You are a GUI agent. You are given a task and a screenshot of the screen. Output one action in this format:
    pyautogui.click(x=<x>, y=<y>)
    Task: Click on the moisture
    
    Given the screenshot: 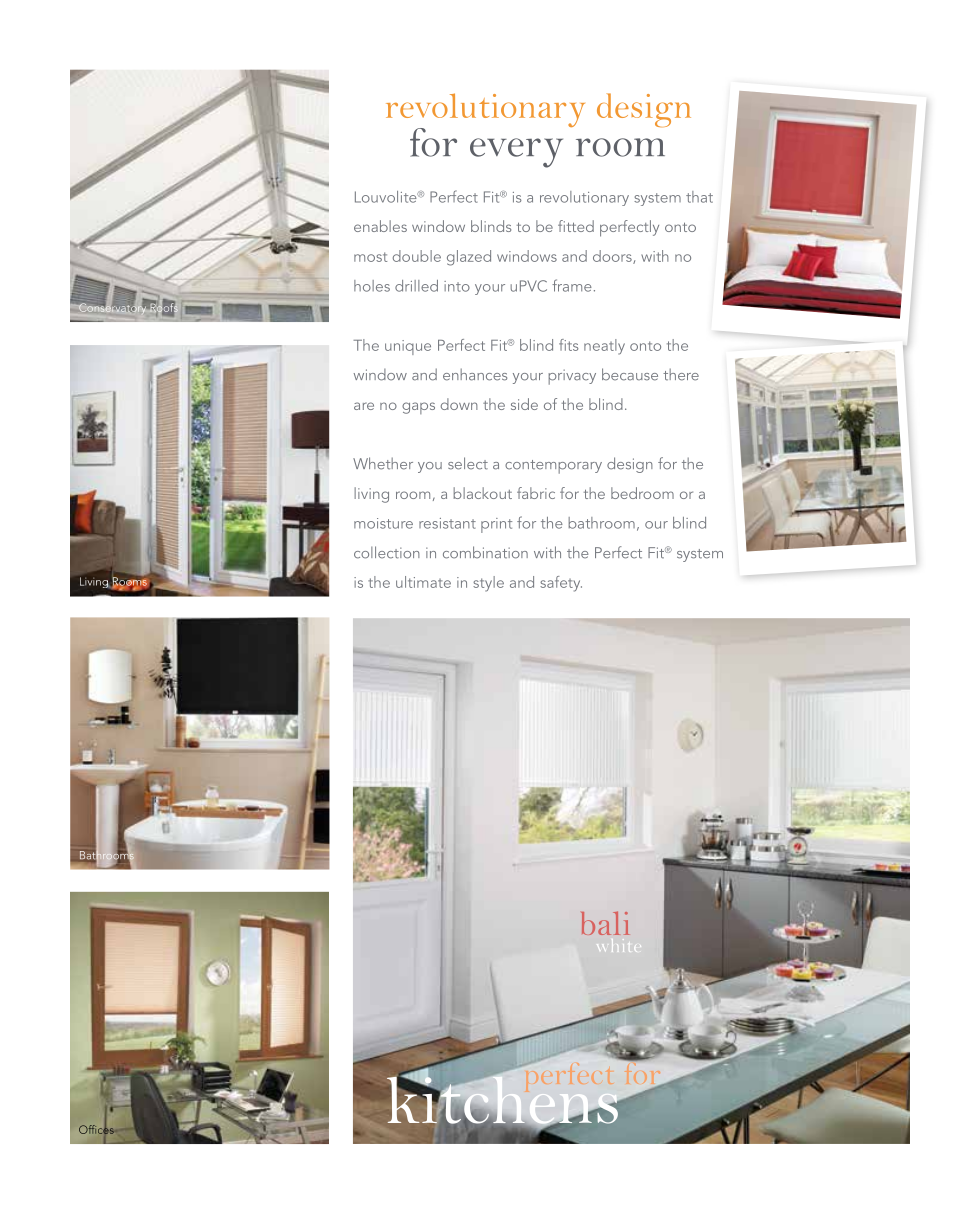 What is the action you would take?
    pyautogui.click(x=383, y=523)
